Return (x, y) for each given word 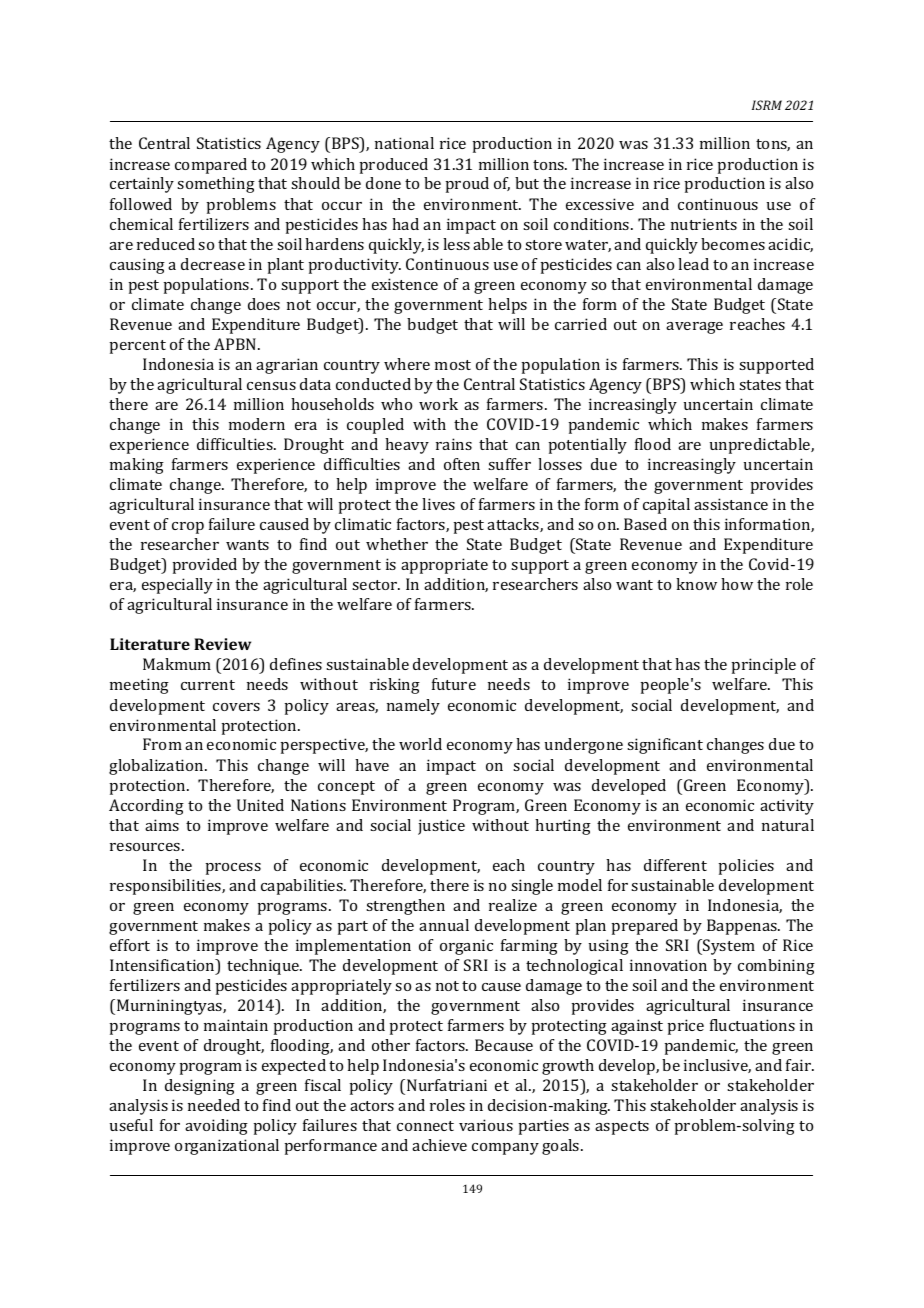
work (438, 404)
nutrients (704, 224)
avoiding (216, 1127)
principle (763, 666)
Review (222, 644)
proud (467, 185)
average (694, 328)
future (454, 684)
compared (211, 166)
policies (746, 867)
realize (513, 905)
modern (257, 424)
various (486, 1125)
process (233, 869)
